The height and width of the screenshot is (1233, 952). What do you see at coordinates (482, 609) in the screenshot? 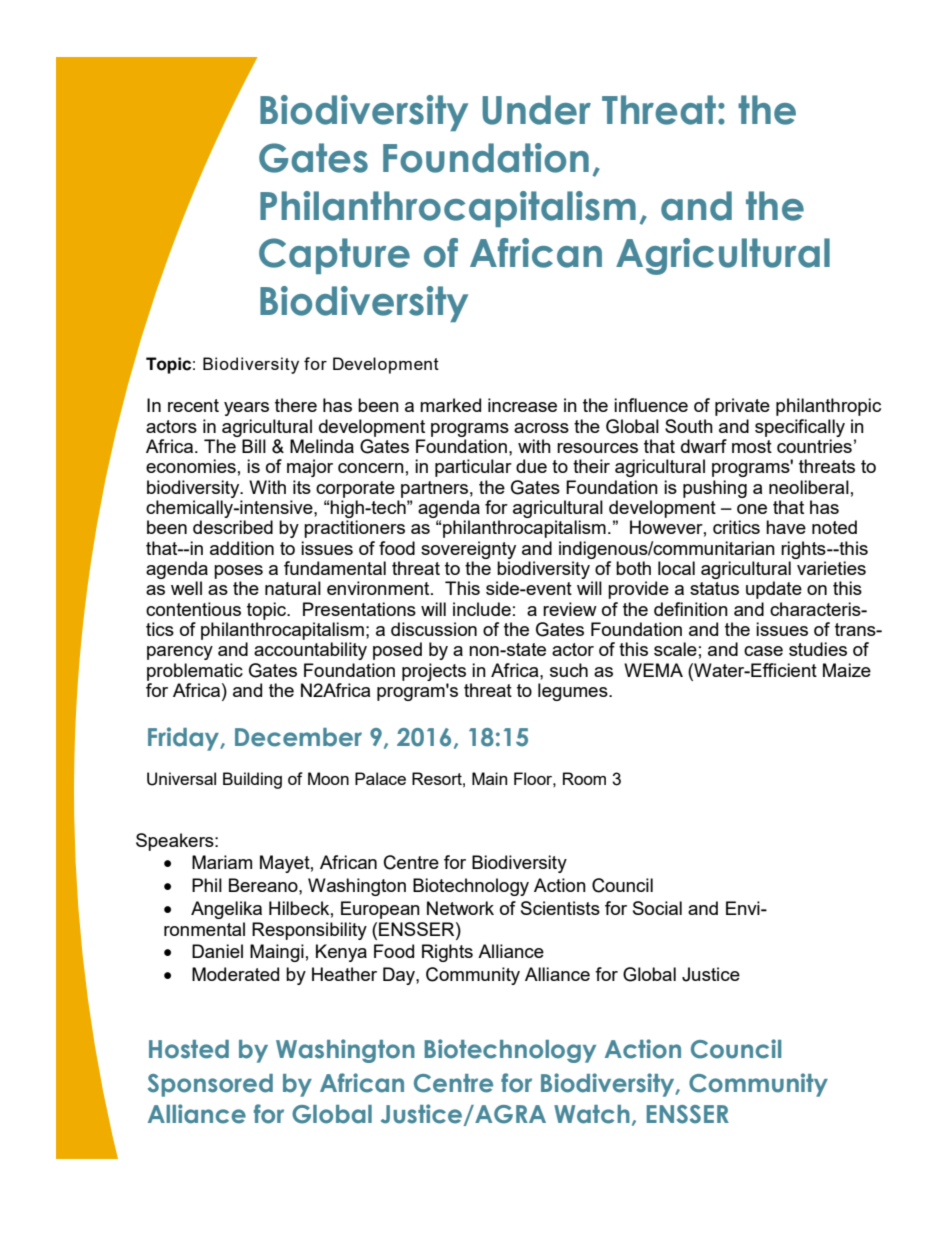
I see `include` at bounding box center [482, 609].
